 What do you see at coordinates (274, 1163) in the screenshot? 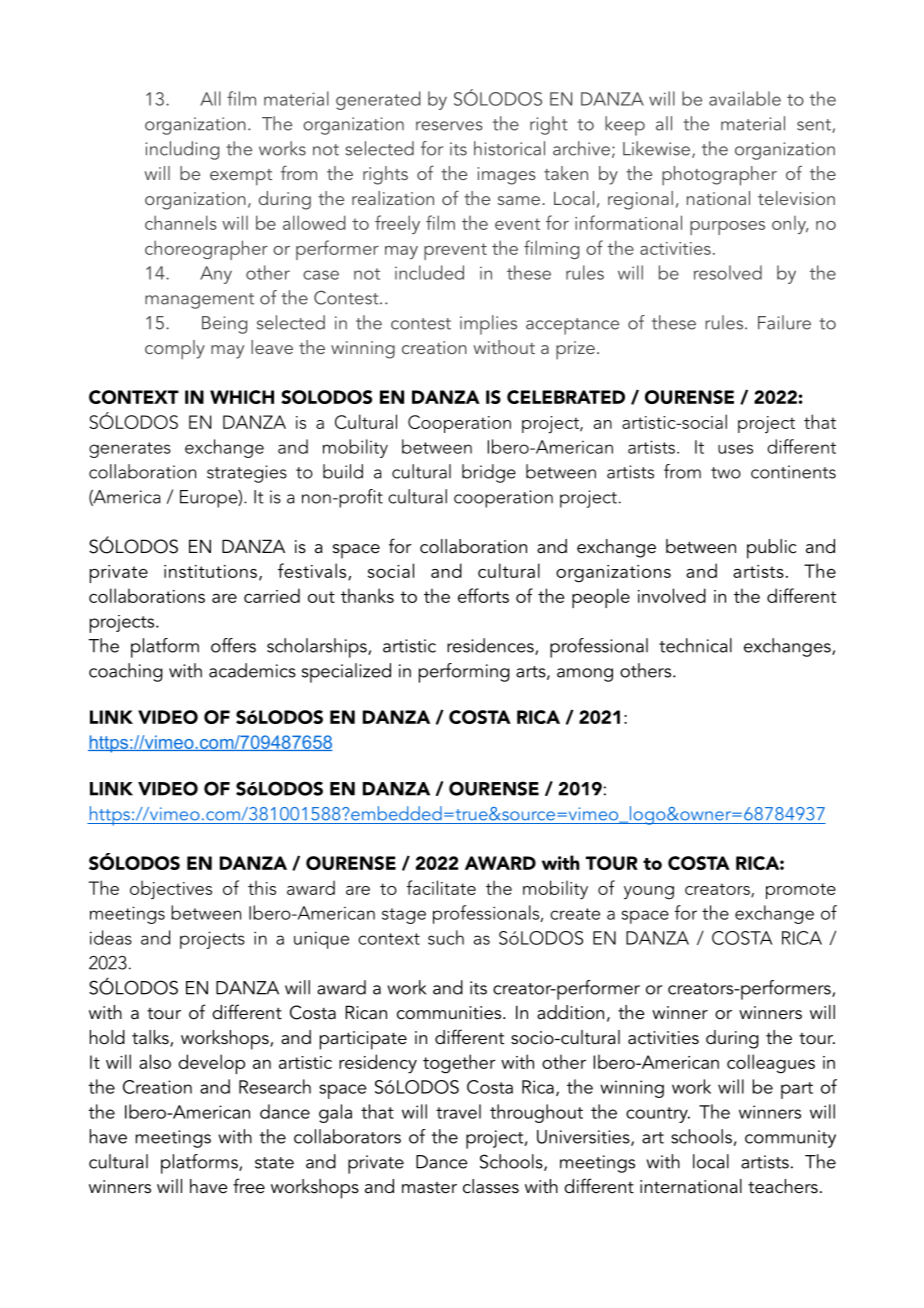
I see `state` at bounding box center [274, 1163].
